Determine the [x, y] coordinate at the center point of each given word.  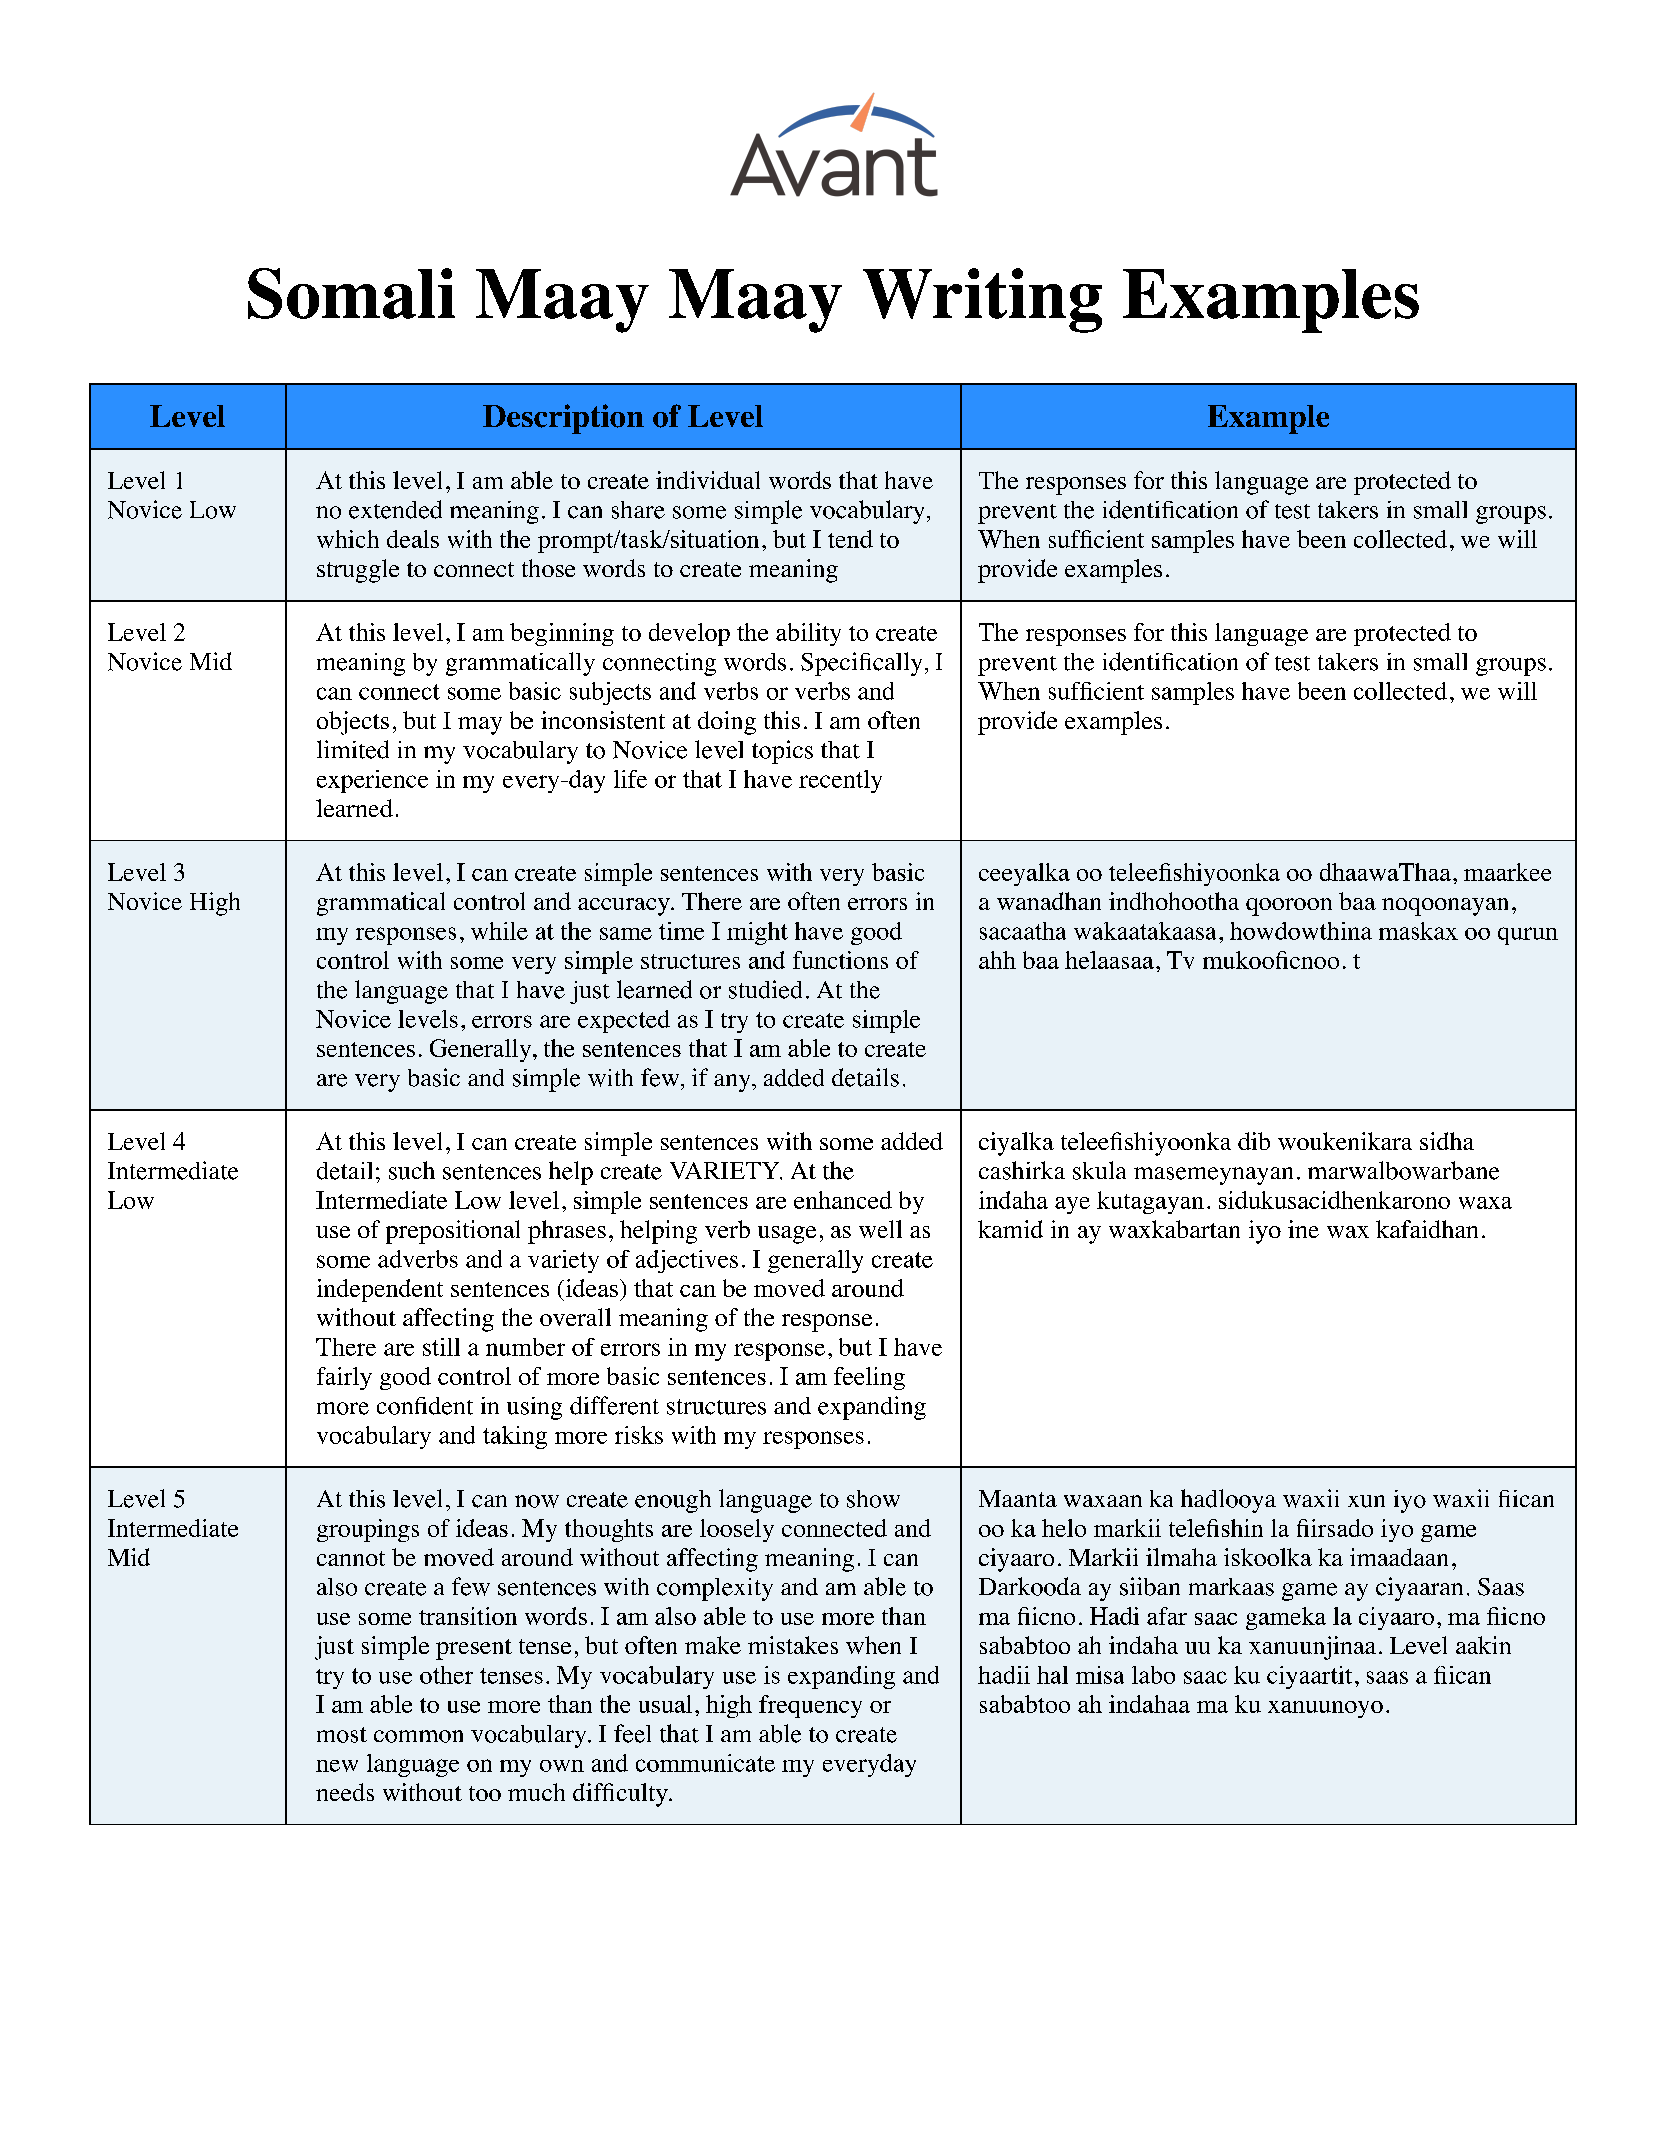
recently [840, 781]
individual [708, 480]
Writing [982, 300]
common [418, 1736]
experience [372, 781]
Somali [351, 293]
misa [1100, 1675]
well [880, 1229]
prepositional [453, 1232]
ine [1303, 1229]
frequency [810, 1706]
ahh [997, 960]
